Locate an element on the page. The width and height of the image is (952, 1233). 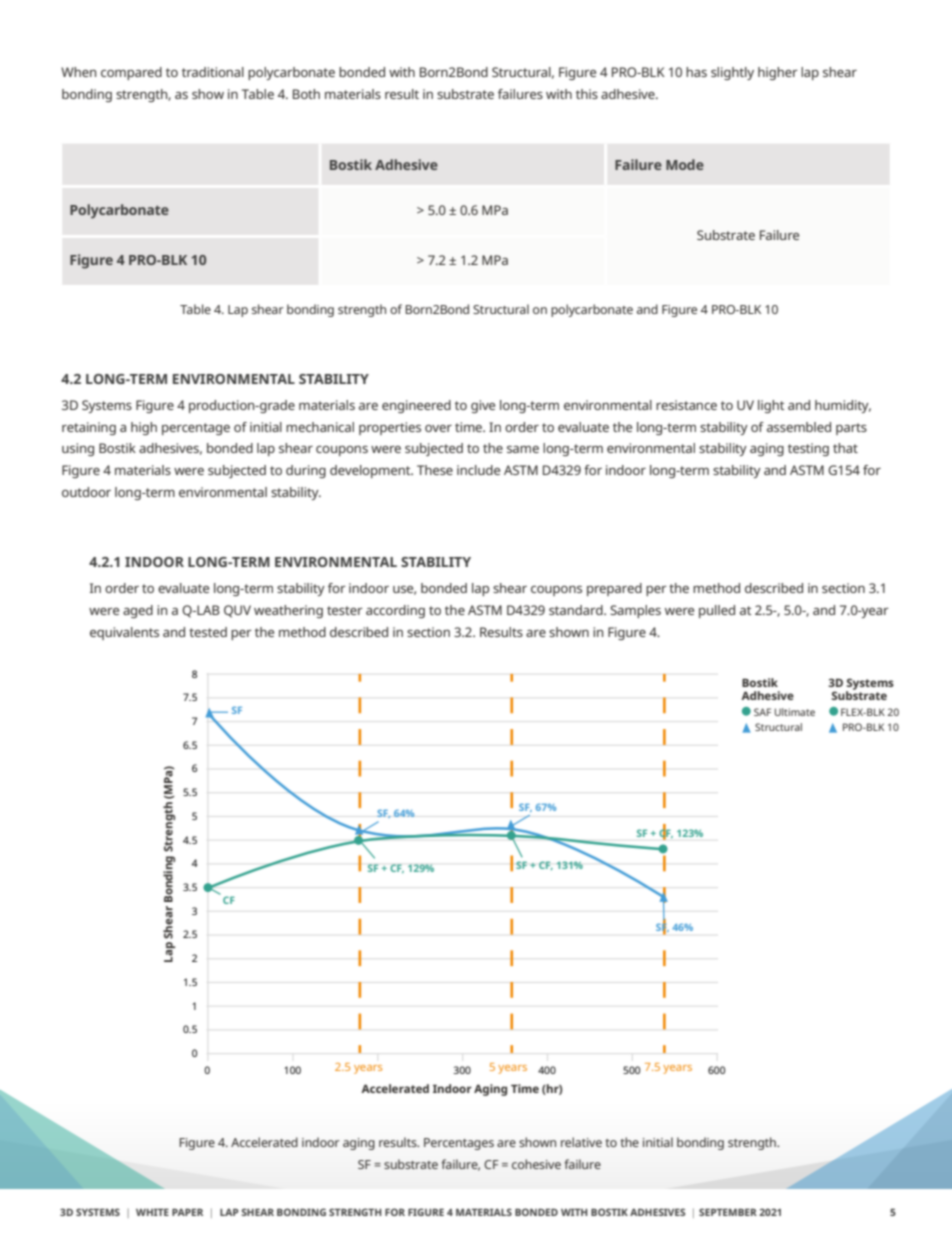
compared is located at coordinates (131, 73).
